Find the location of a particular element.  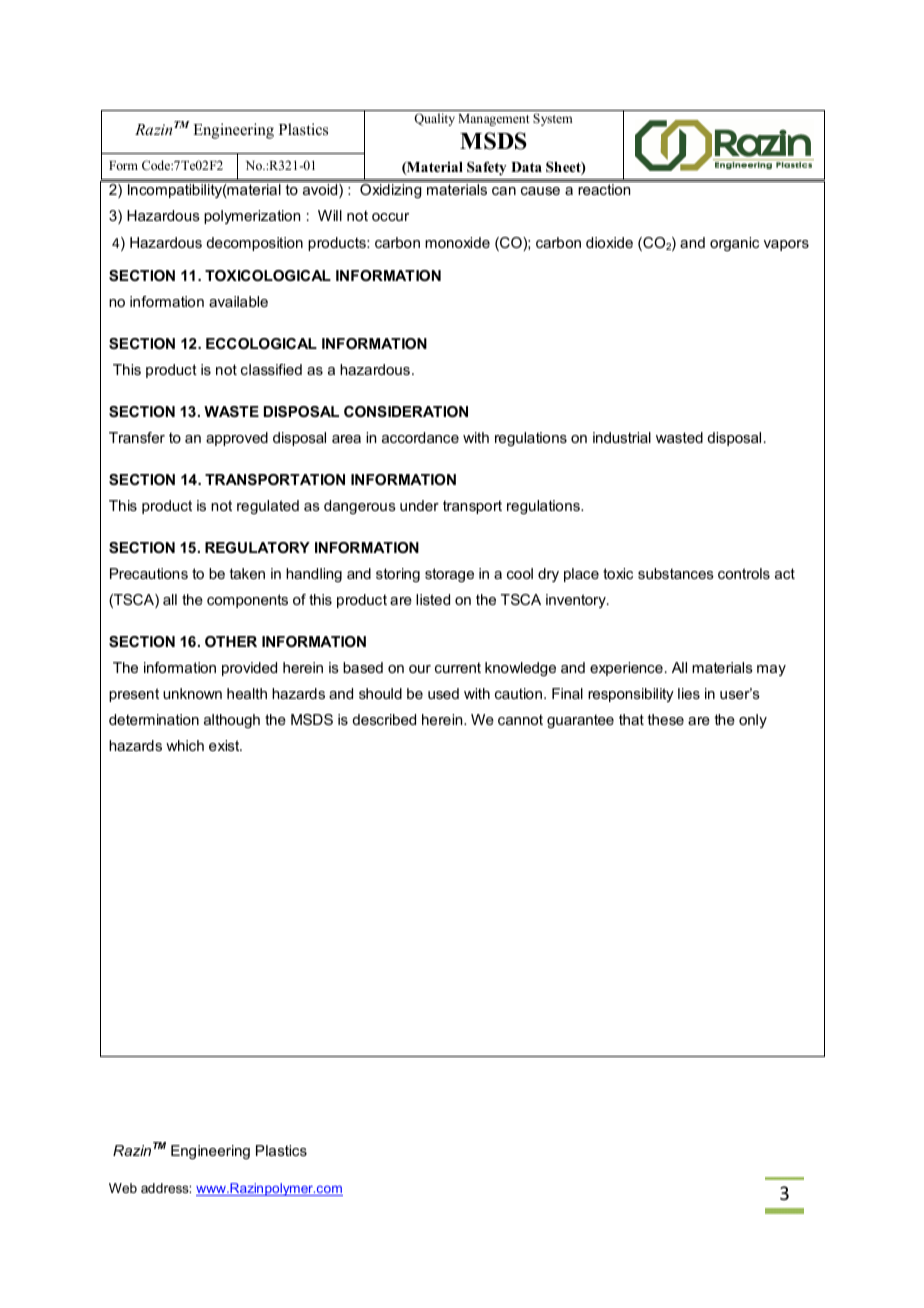

polymerization is located at coordinates (252, 217).
